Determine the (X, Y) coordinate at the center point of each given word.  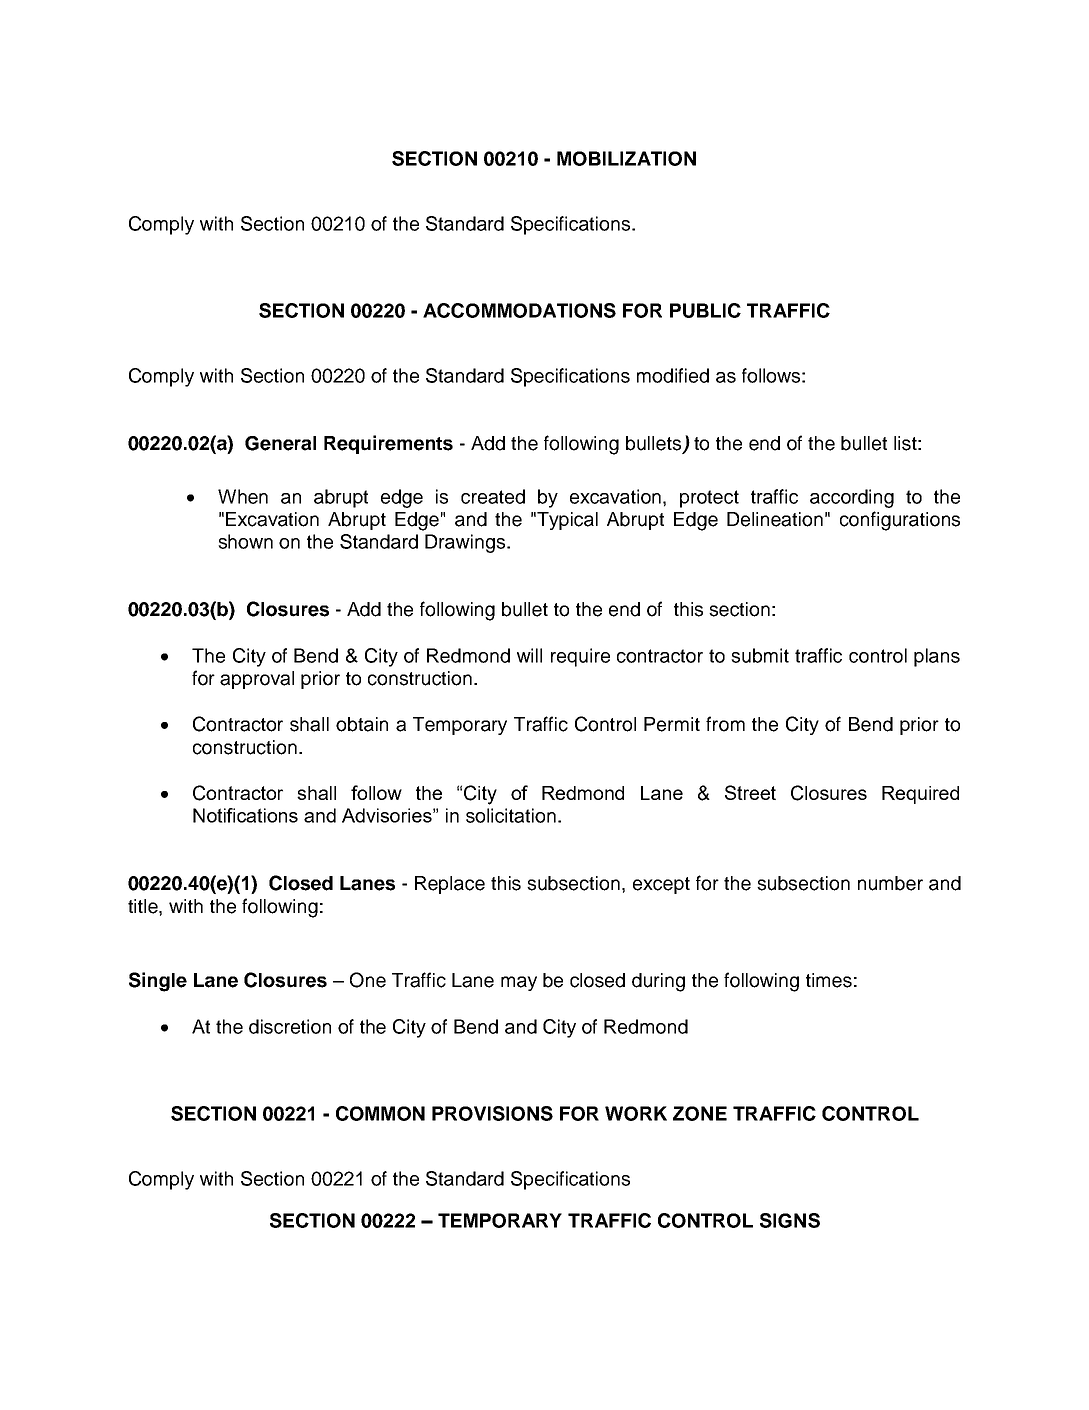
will (529, 655)
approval (257, 680)
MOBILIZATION (626, 158)
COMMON (380, 1113)
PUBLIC (705, 310)
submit (760, 655)
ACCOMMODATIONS (519, 310)
